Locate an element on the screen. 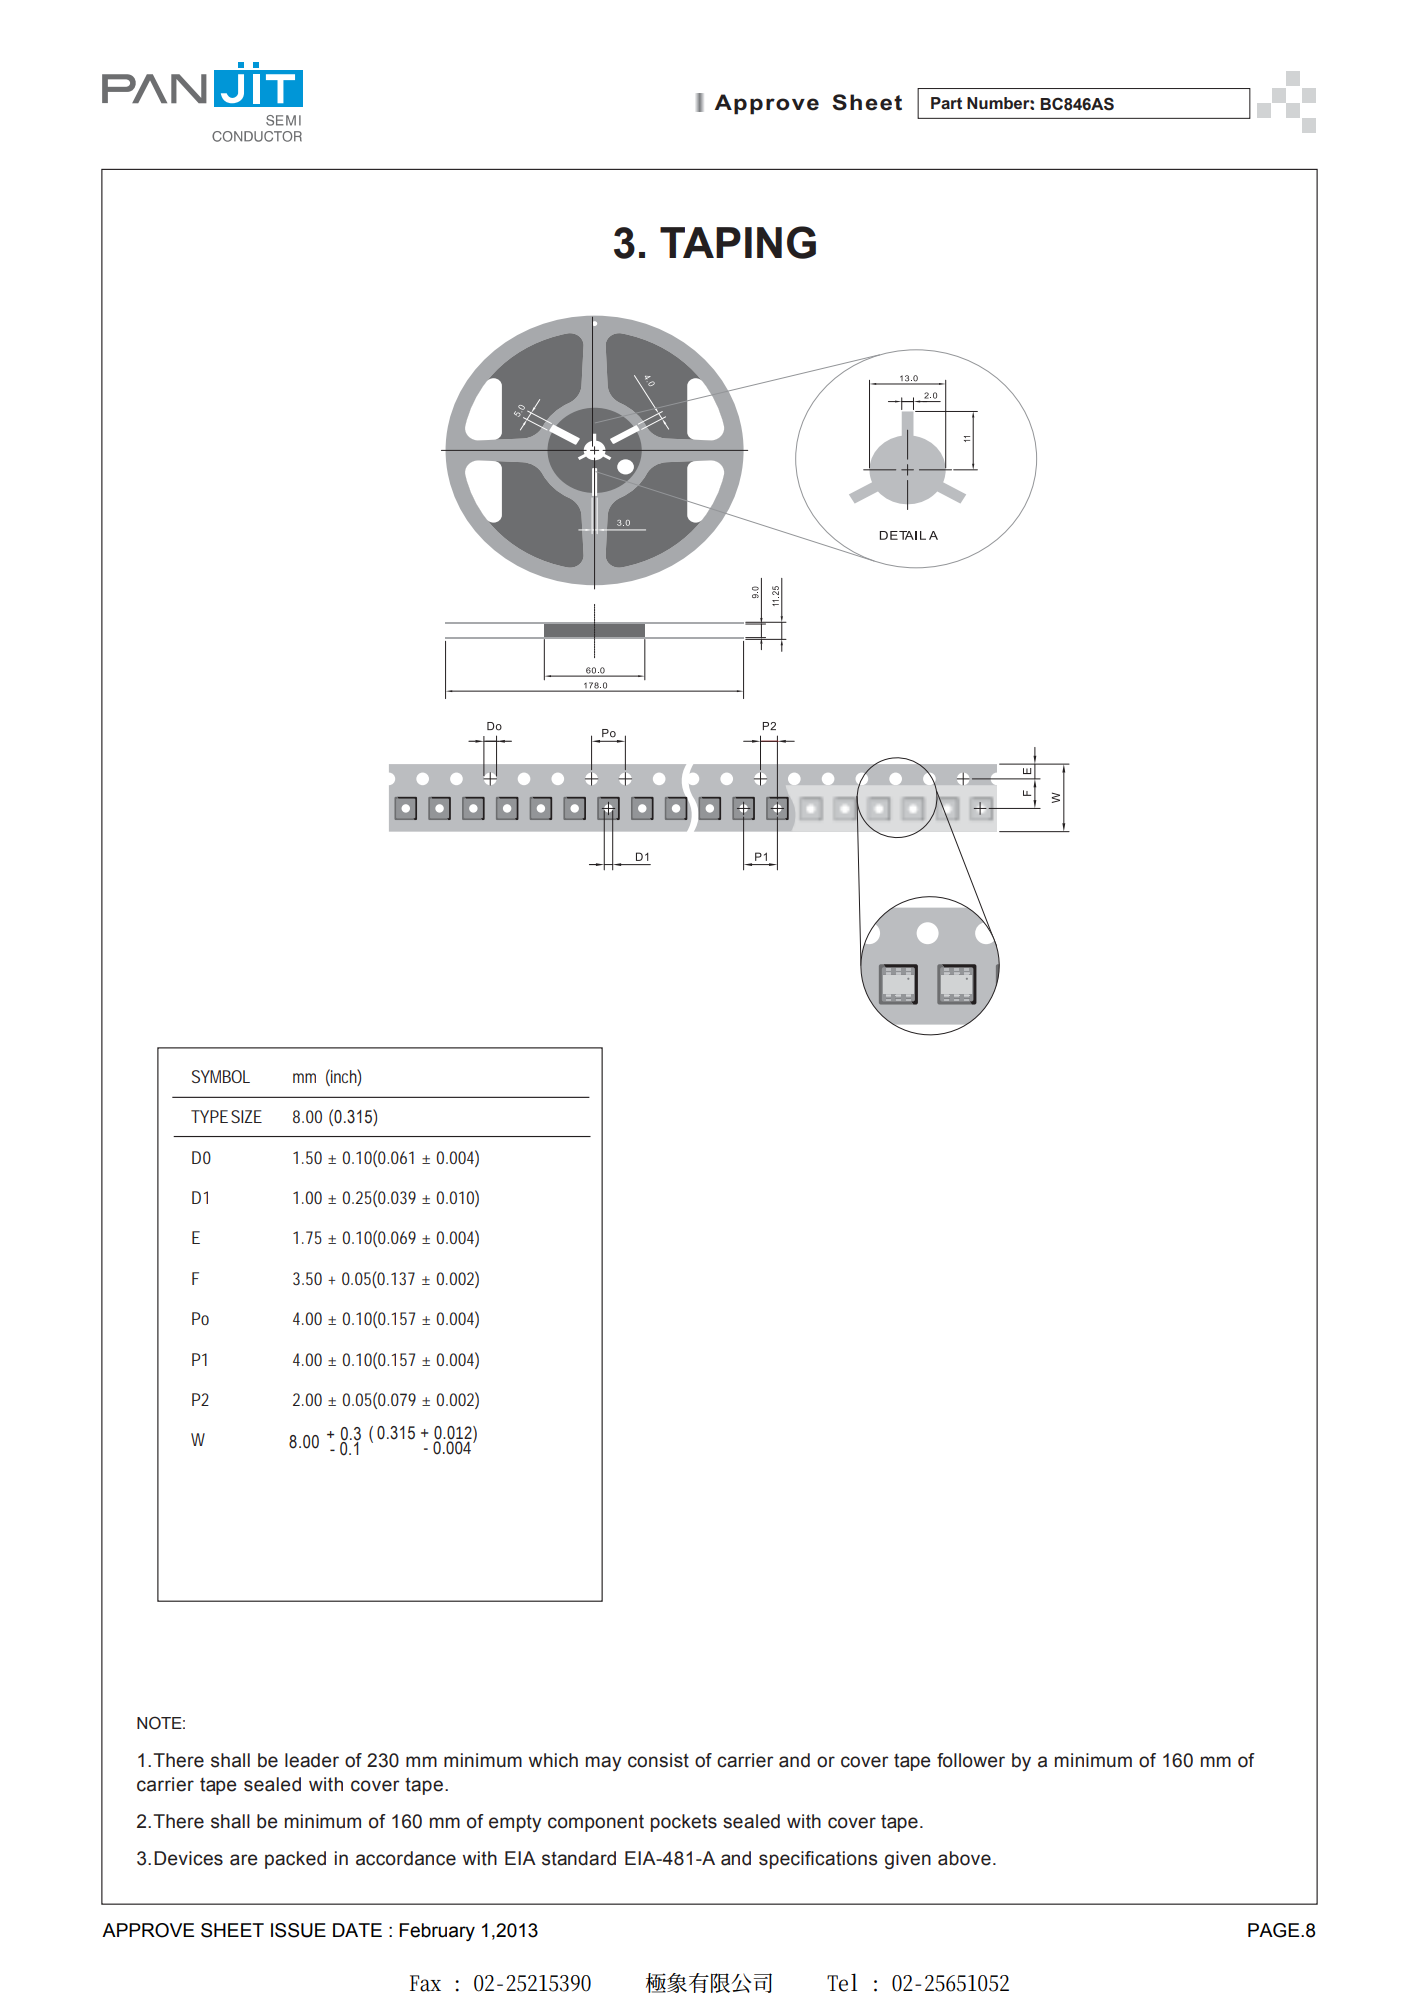 This screenshot has width=1419, height=2006. SYMBOL is located at coordinates (221, 1076).
